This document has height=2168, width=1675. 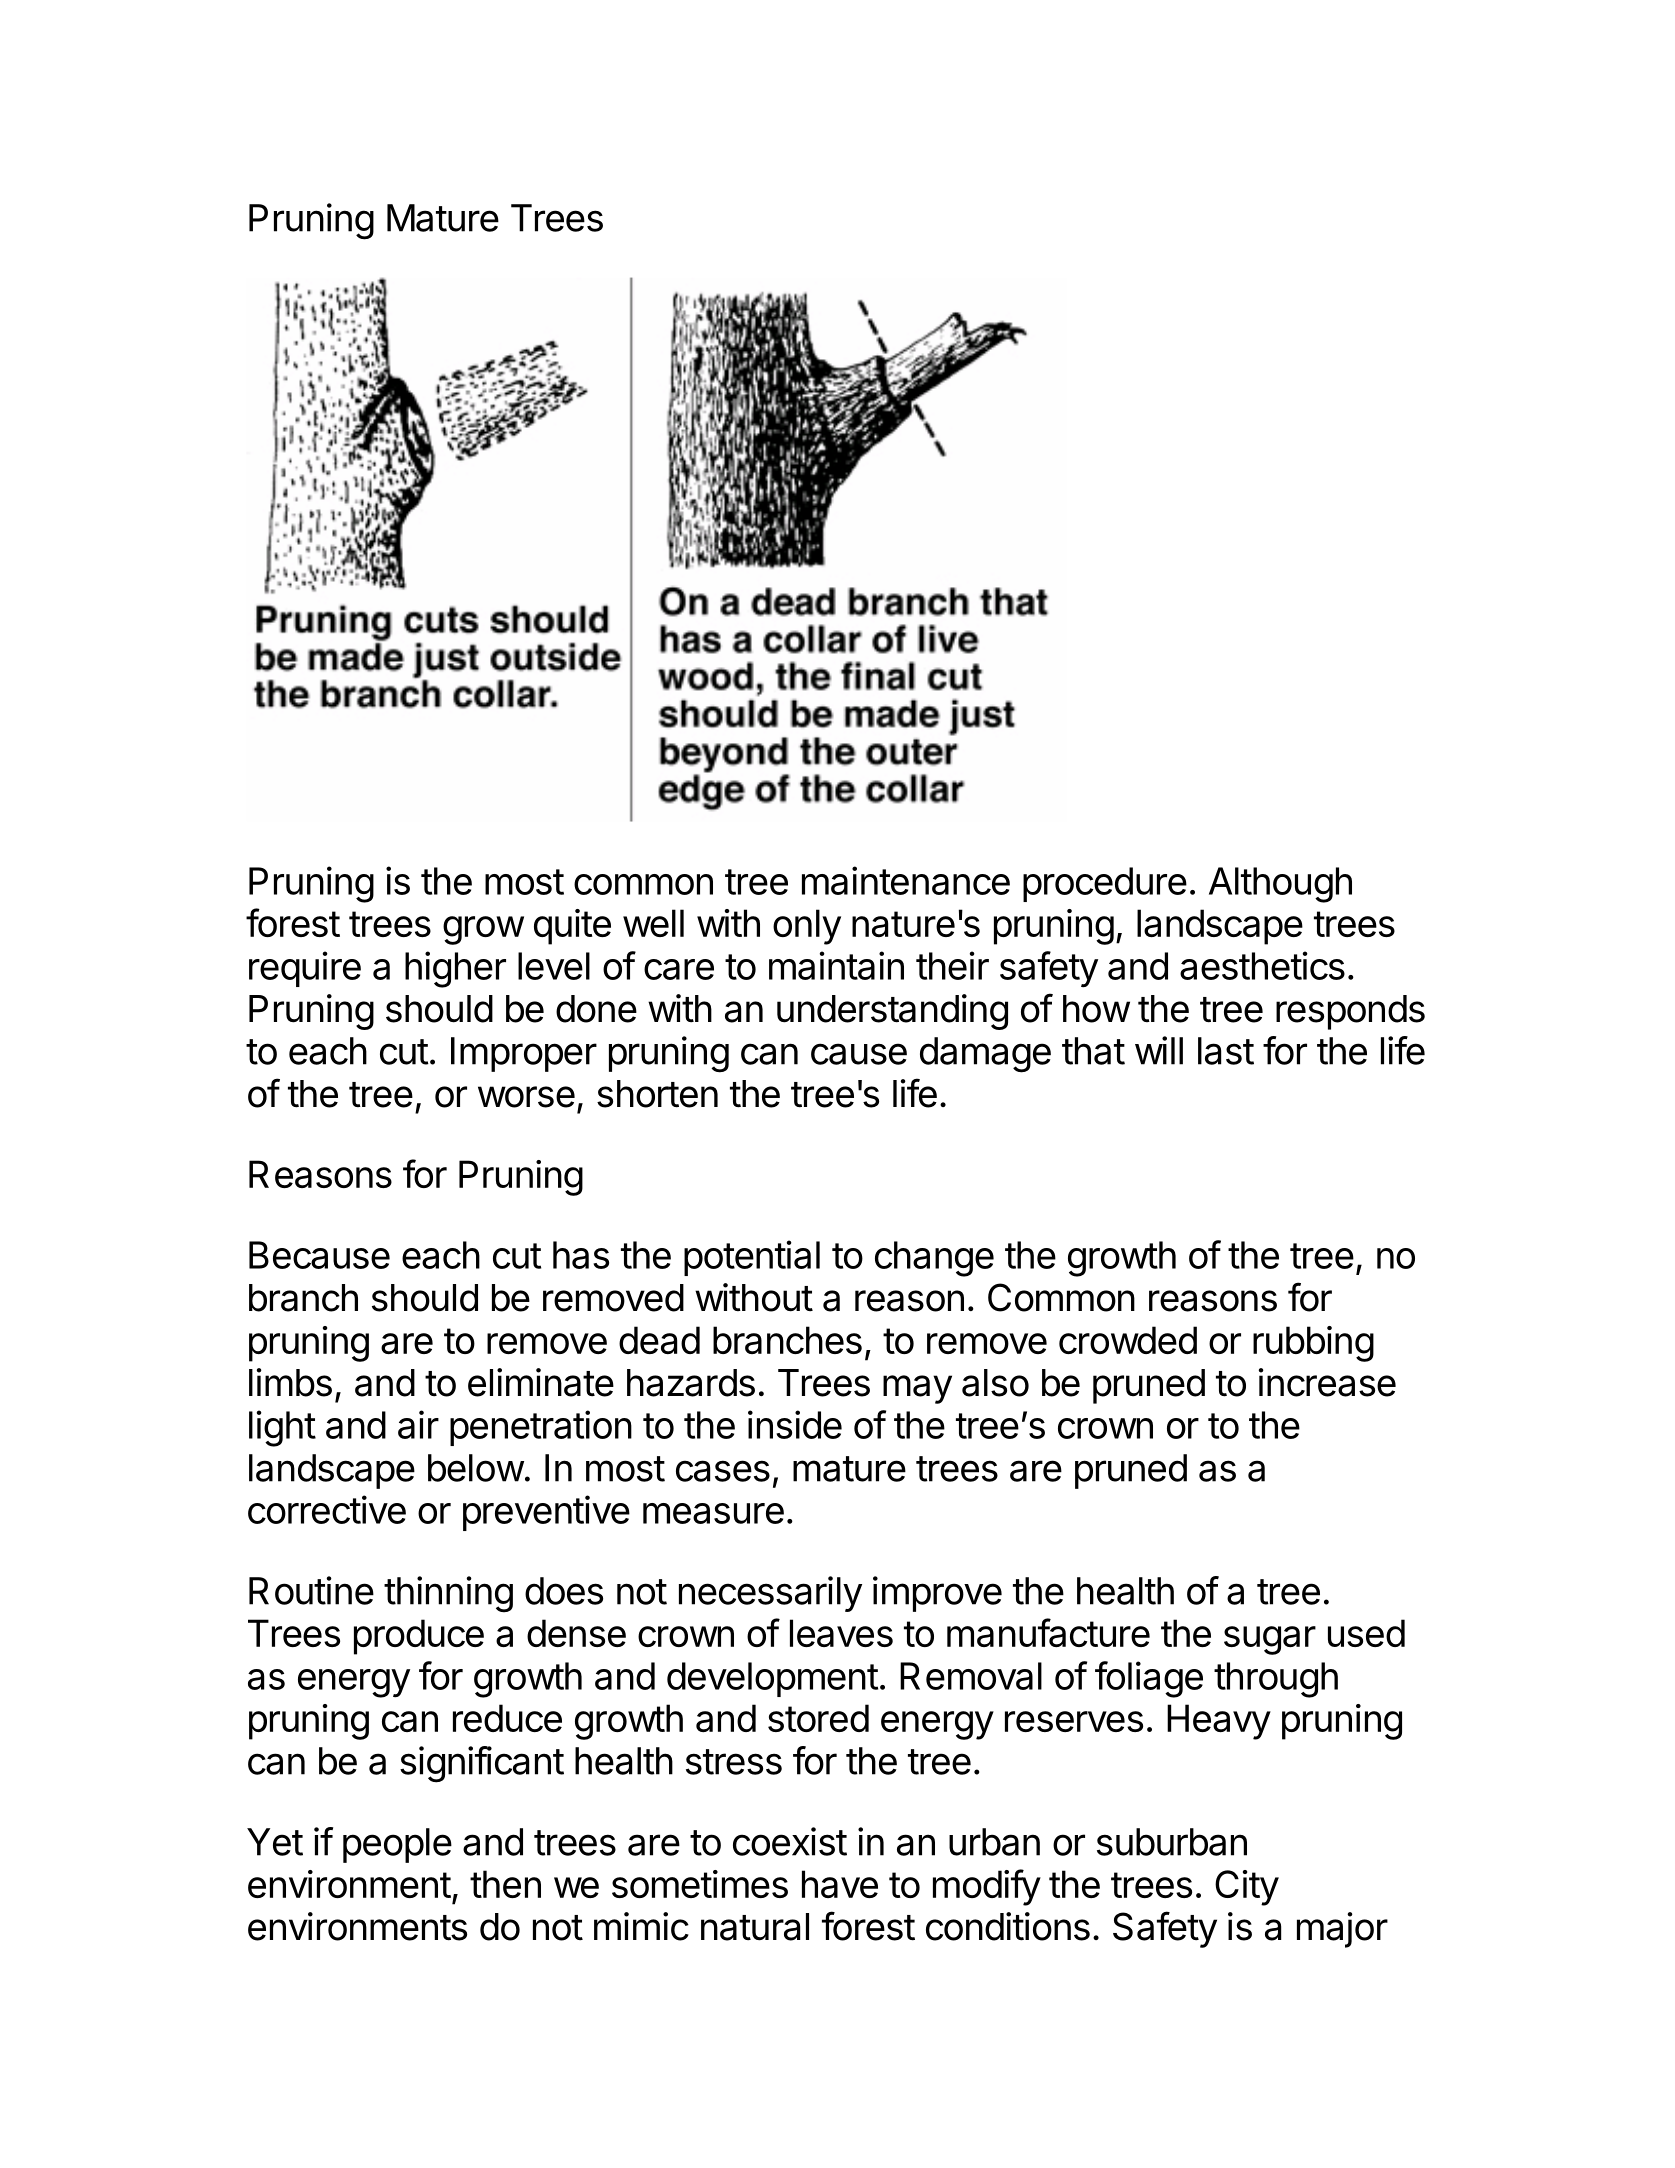 What do you see at coordinates (455, 969) in the document?
I see `higher` at bounding box center [455, 969].
